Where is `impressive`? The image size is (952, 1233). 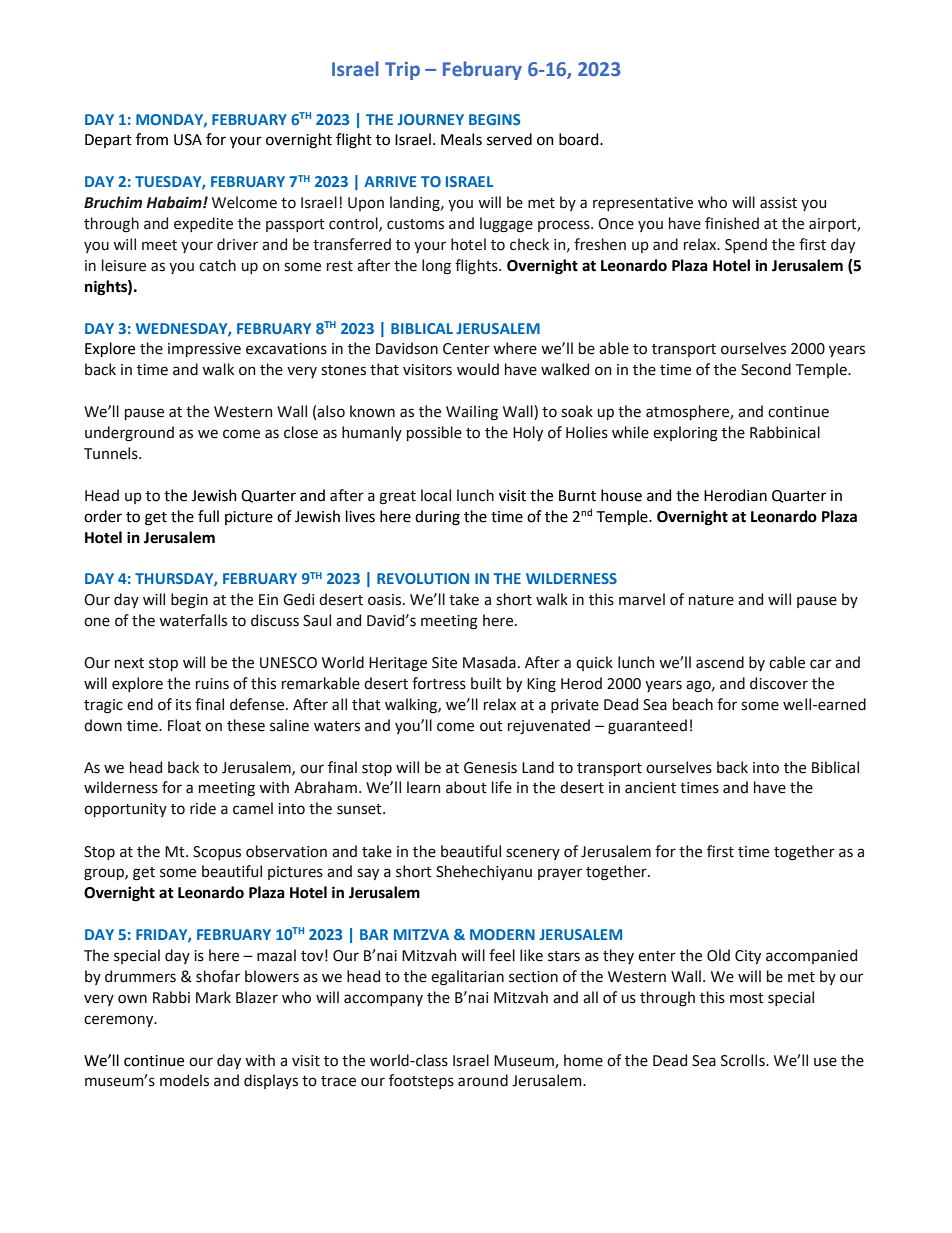
impressive is located at coordinates (204, 350).
